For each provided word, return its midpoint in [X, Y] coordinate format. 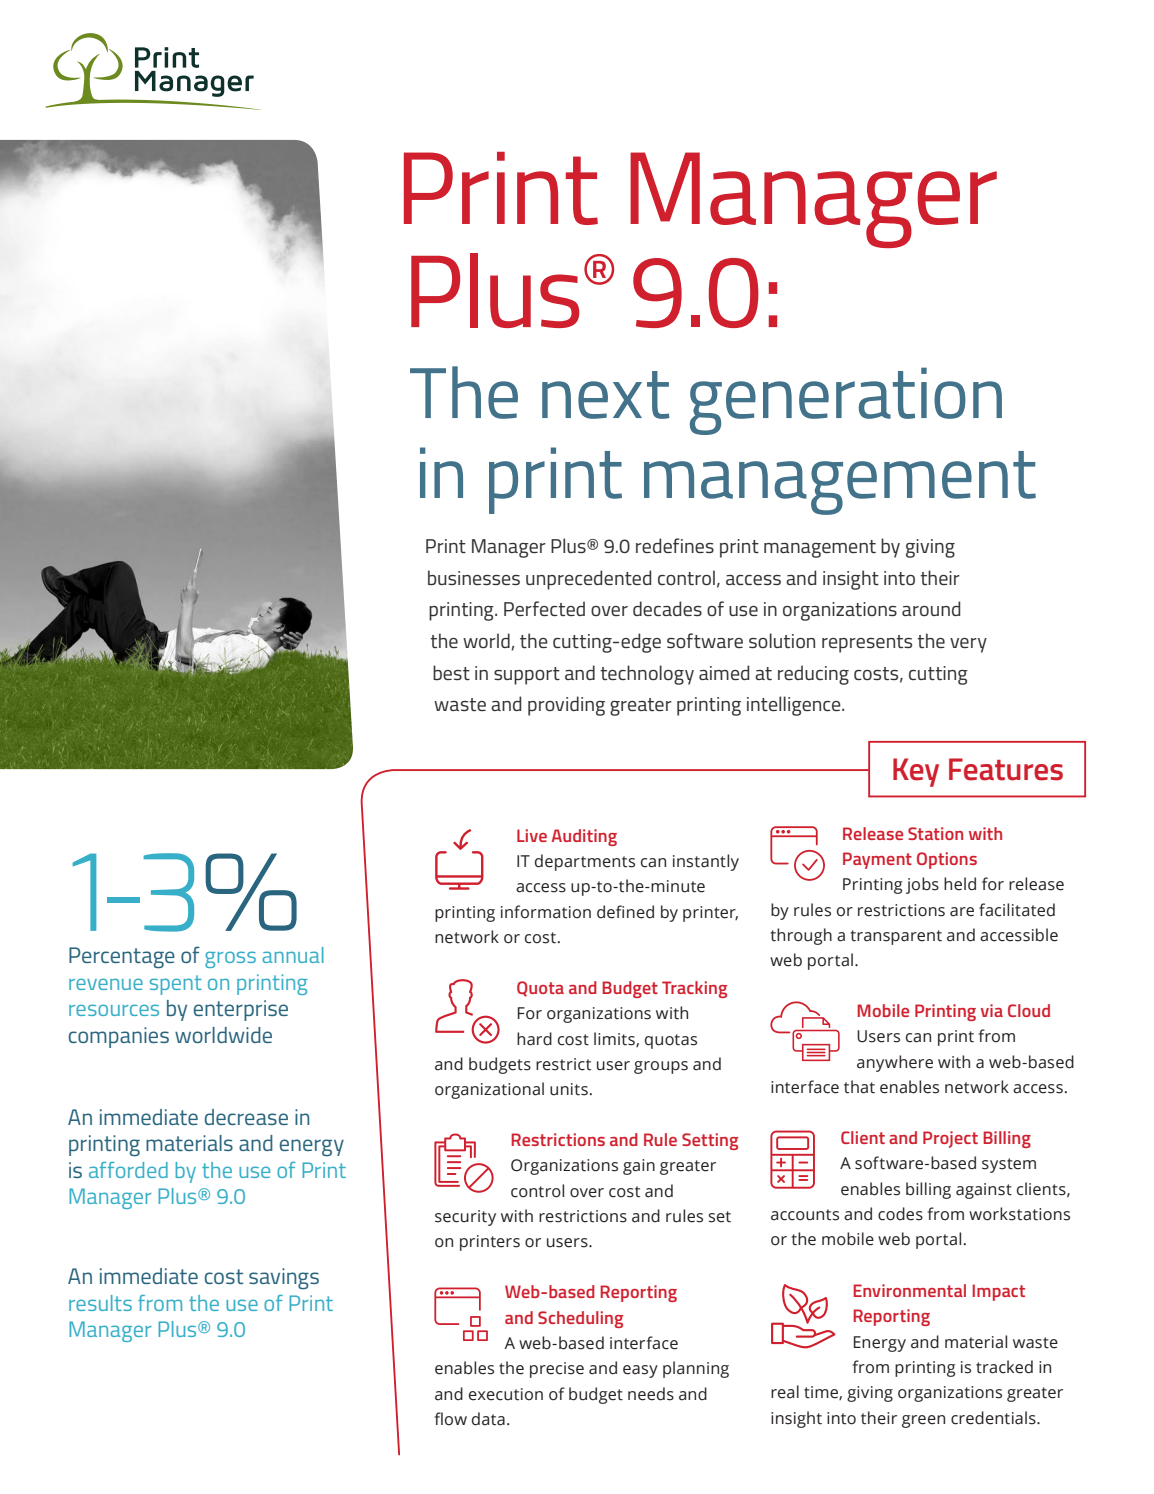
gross [230, 959]
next [606, 395]
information [546, 912]
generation [846, 401]
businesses [474, 577]
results [100, 1303]
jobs [922, 885]
